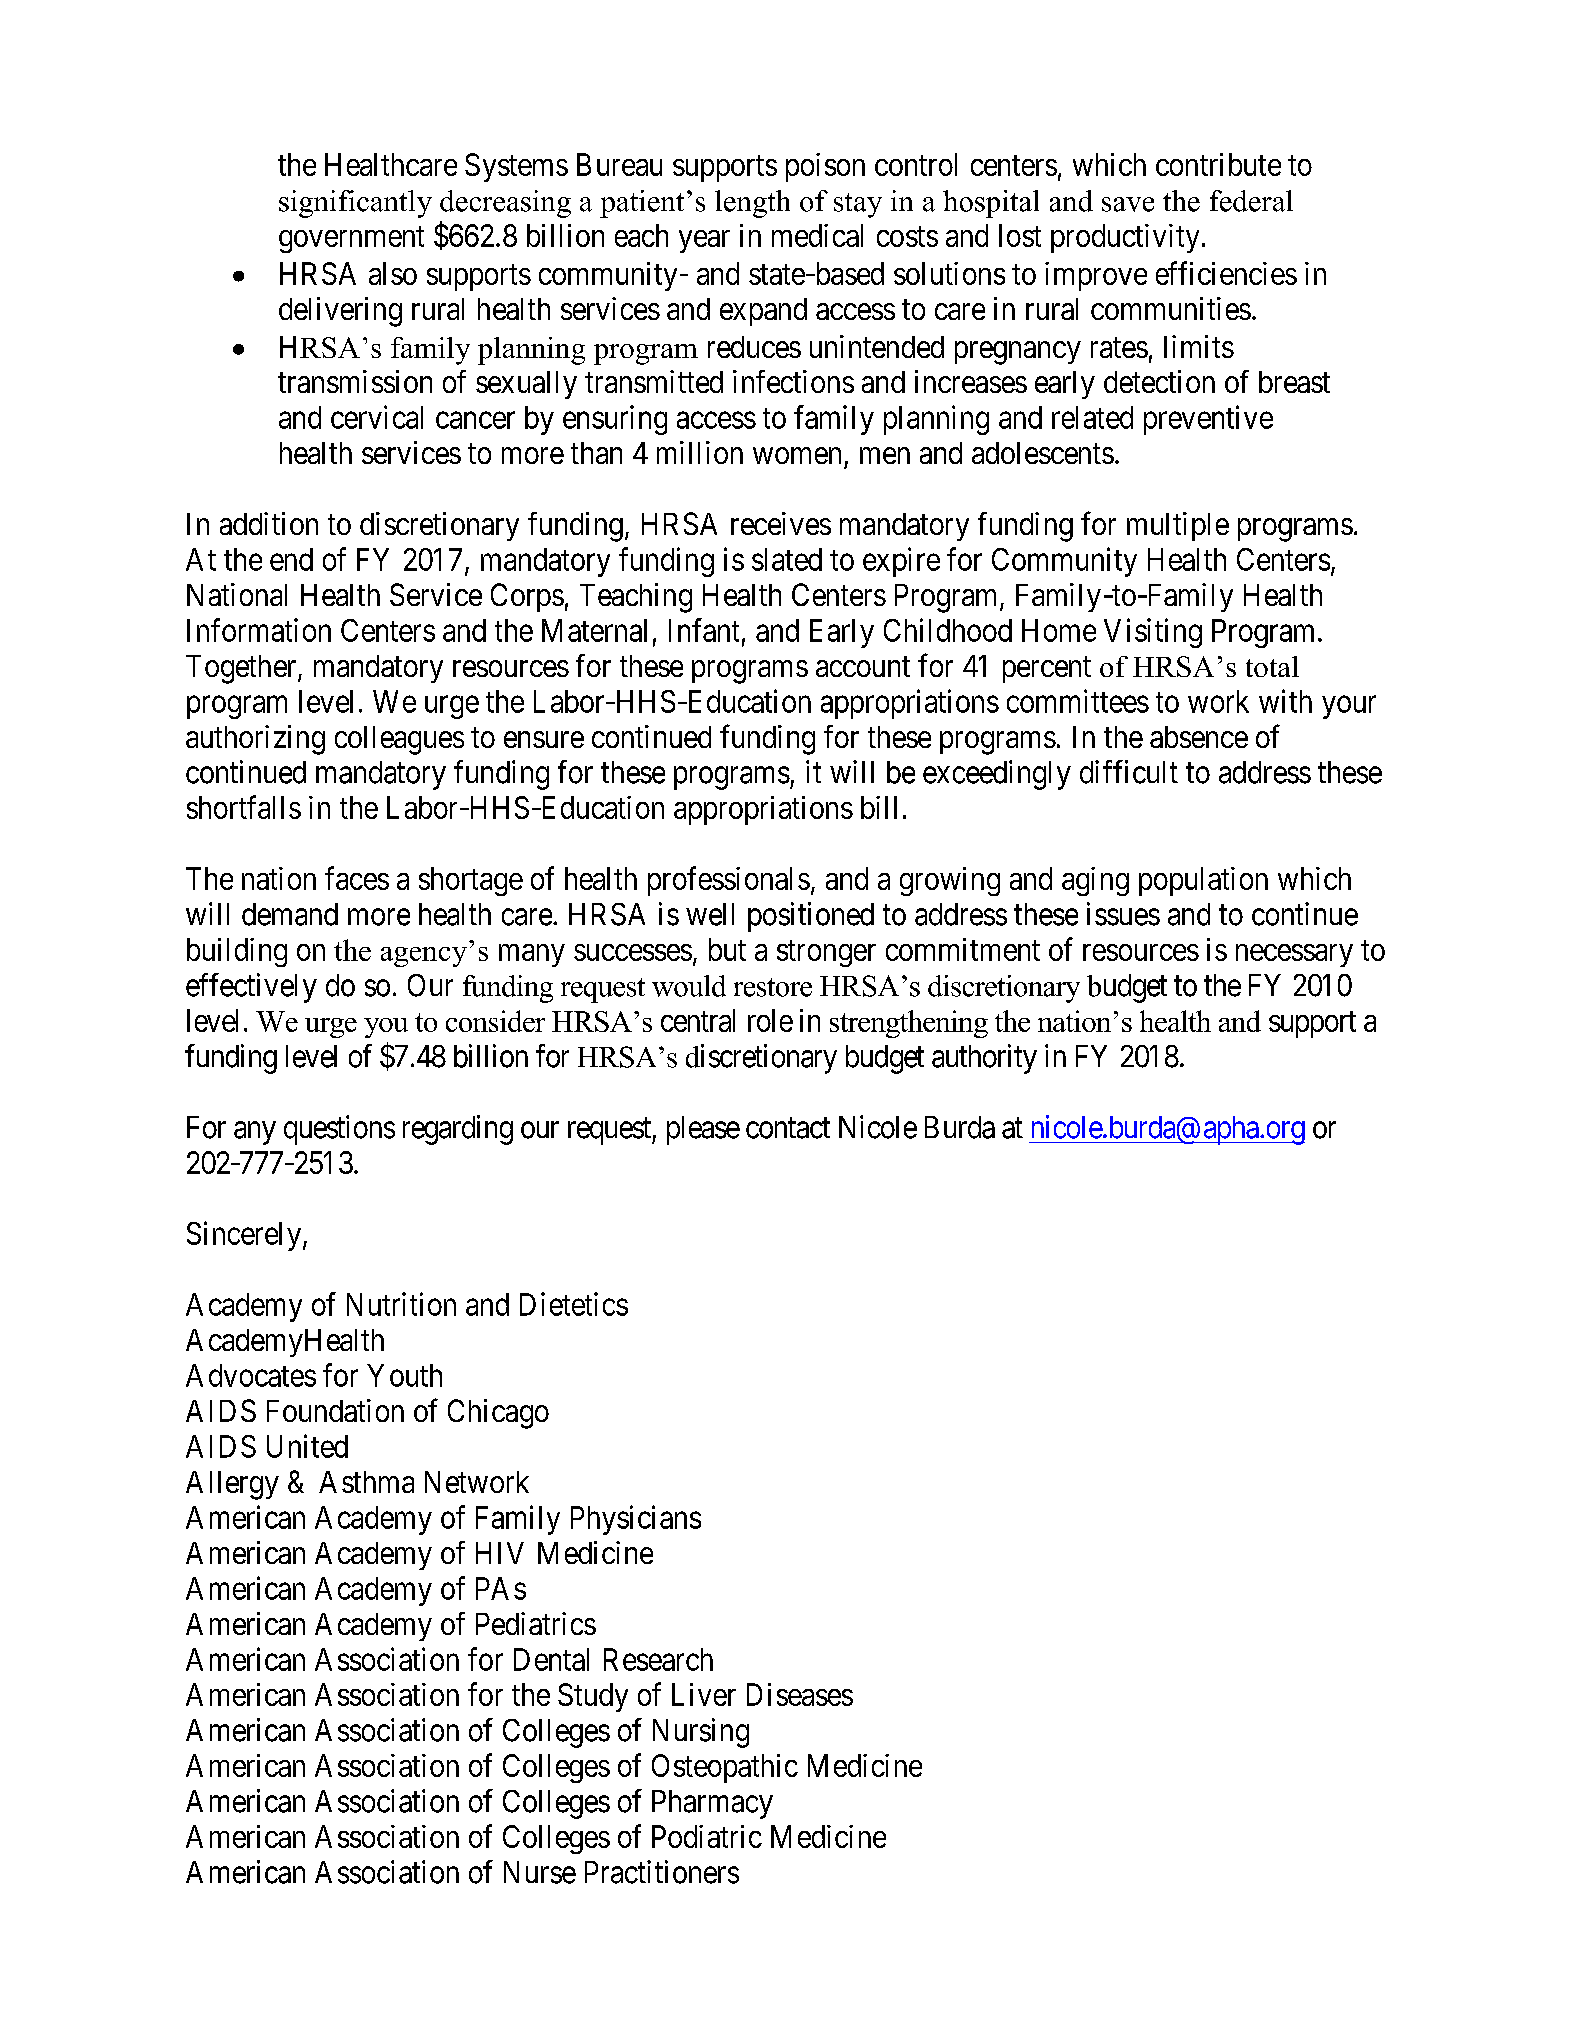 This document has height=2036, width=1573. I want to click on absence, so click(1199, 737).
